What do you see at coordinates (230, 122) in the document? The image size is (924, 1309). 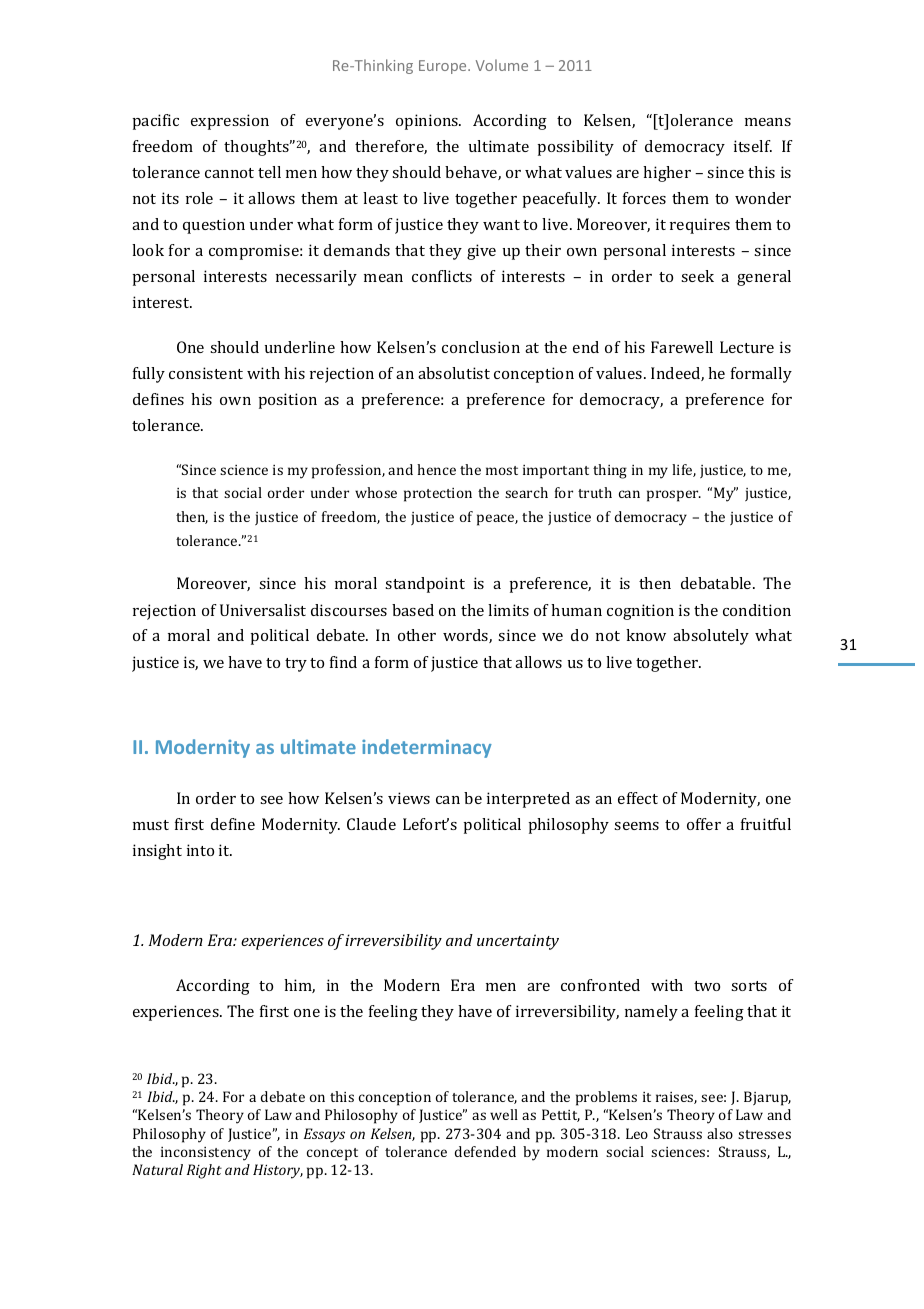 I see `expression` at bounding box center [230, 122].
